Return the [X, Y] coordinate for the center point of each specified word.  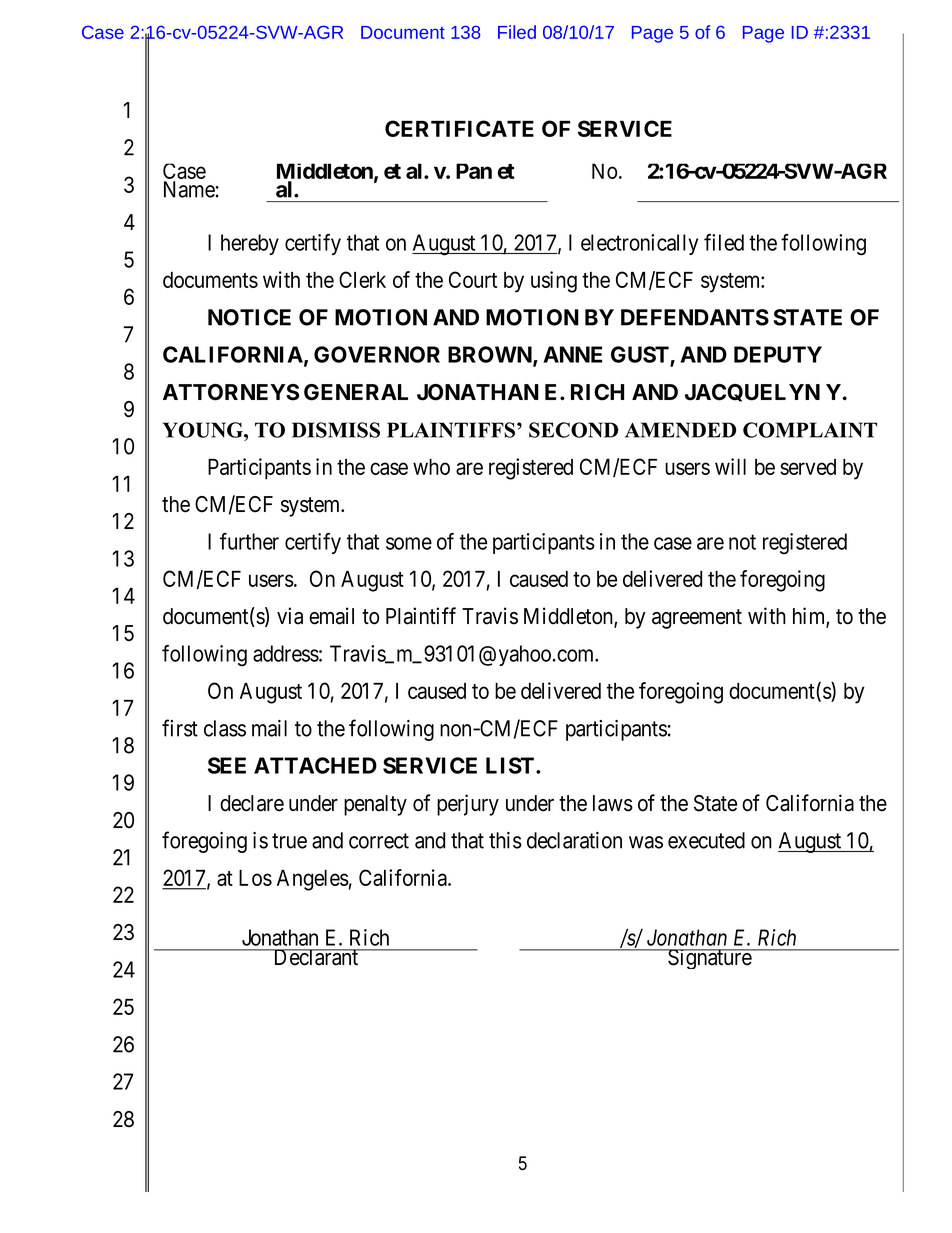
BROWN [491, 356]
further [249, 541]
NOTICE [249, 317]
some [409, 543]
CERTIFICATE [459, 128]
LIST [511, 765]
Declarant [316, 957]
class [225, 728]
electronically [639, 244]
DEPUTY [778, 354]
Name [189, 189]
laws [613, 803]
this [505, 840]
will [730, 466]
